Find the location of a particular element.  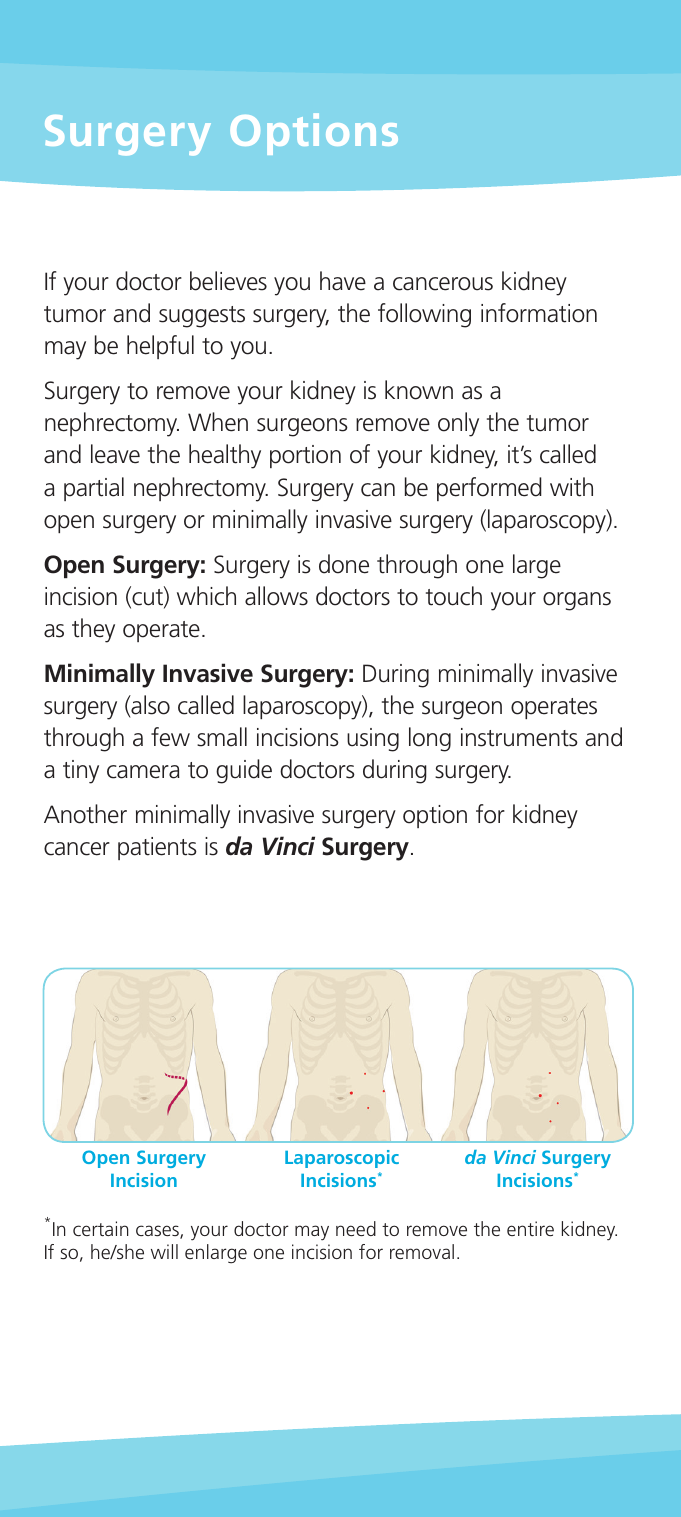

helpful is located at coordinates (160, 347).
